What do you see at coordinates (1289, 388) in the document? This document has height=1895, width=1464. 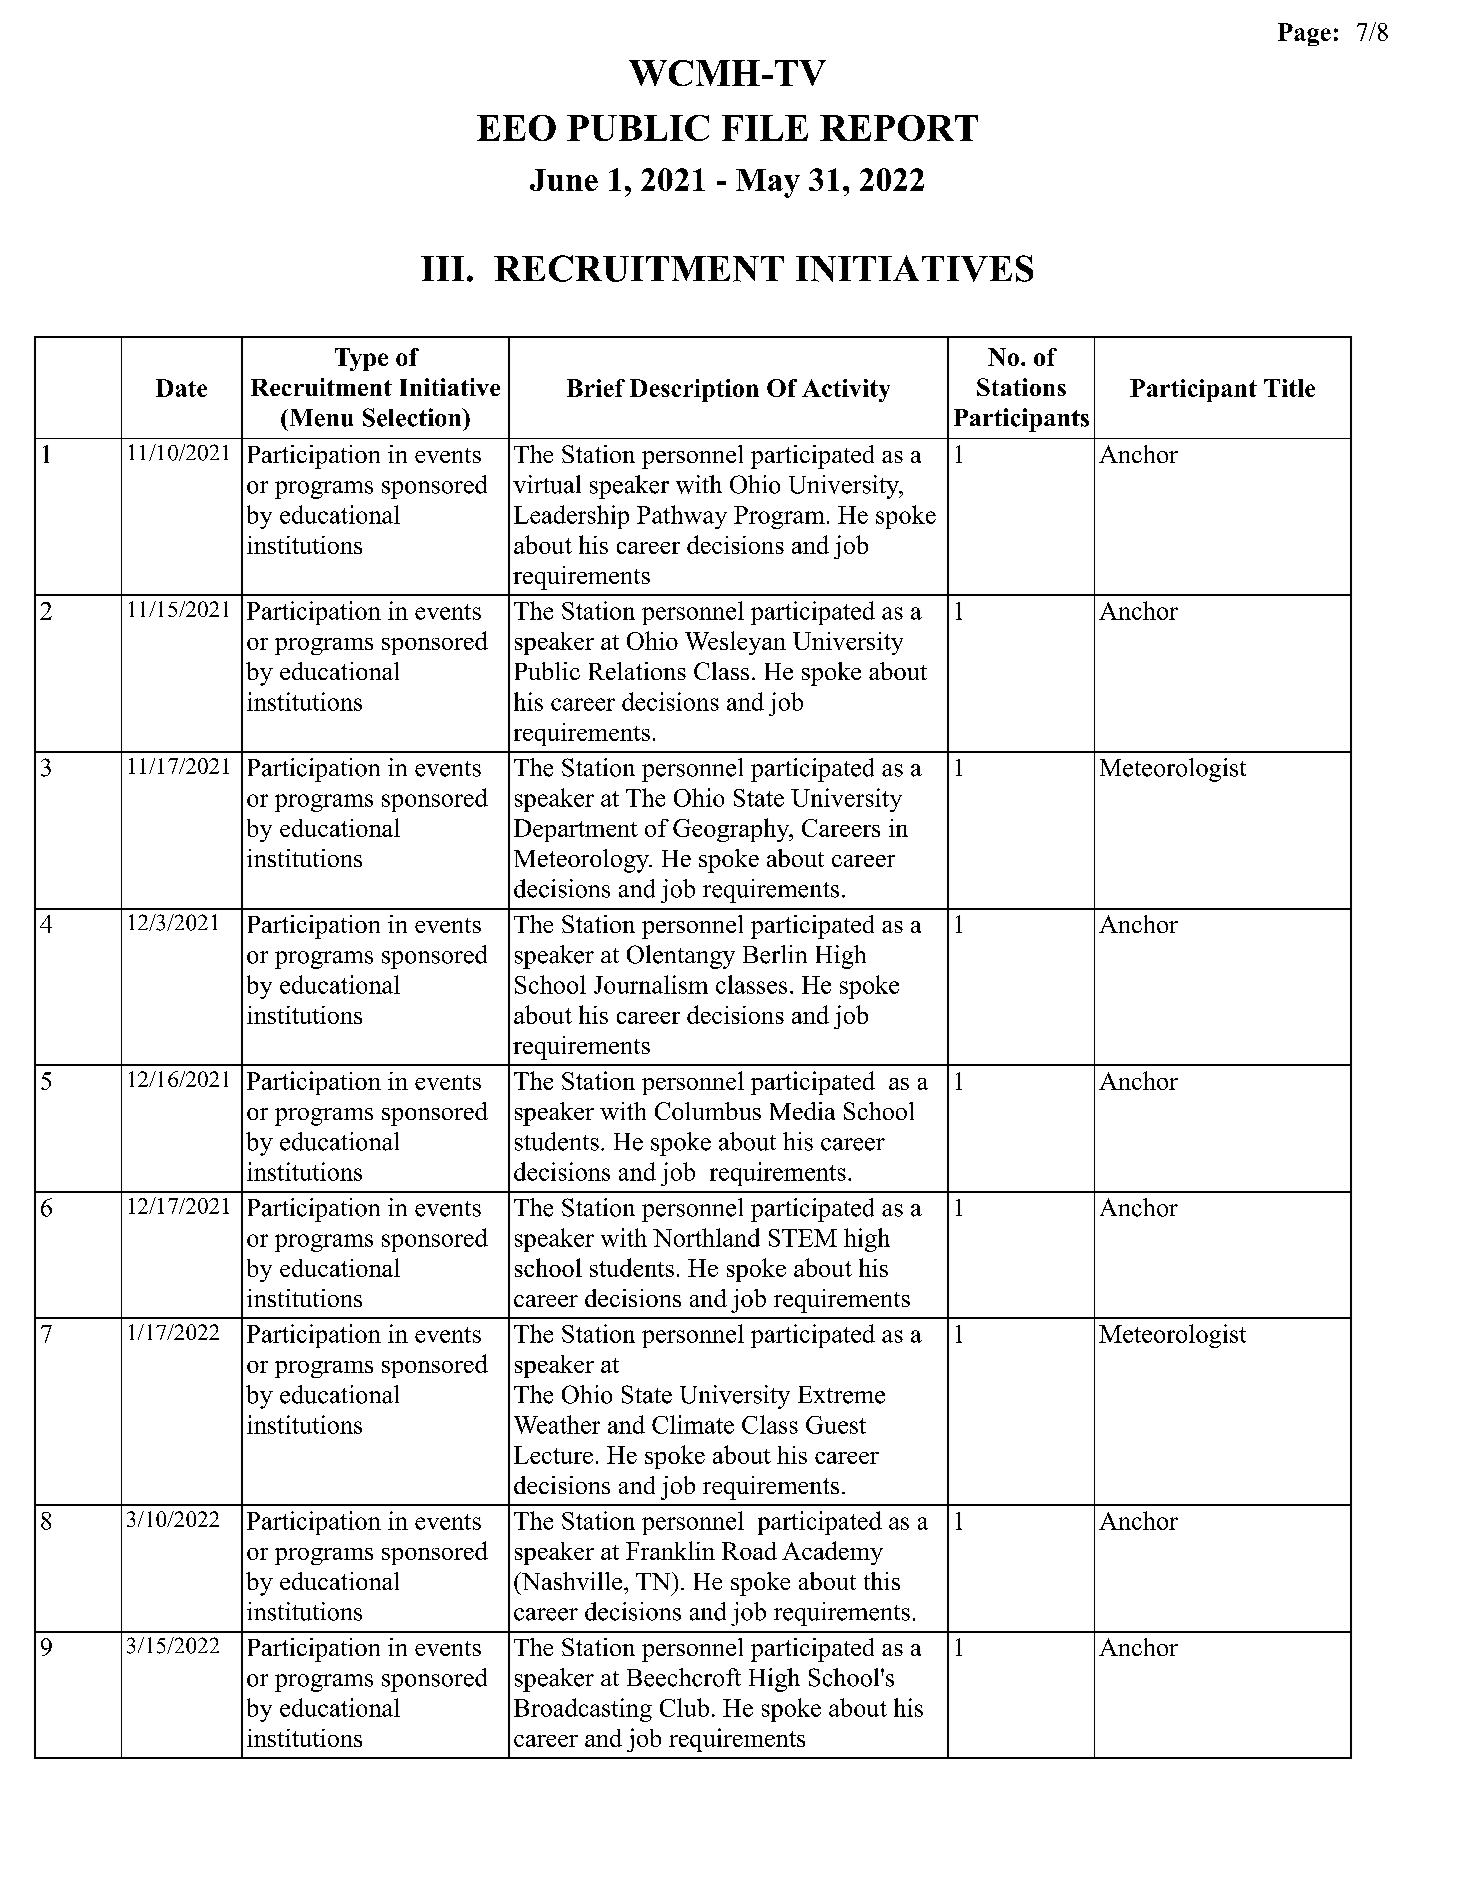 I see `Title` at bounding box center [1289, 388].
